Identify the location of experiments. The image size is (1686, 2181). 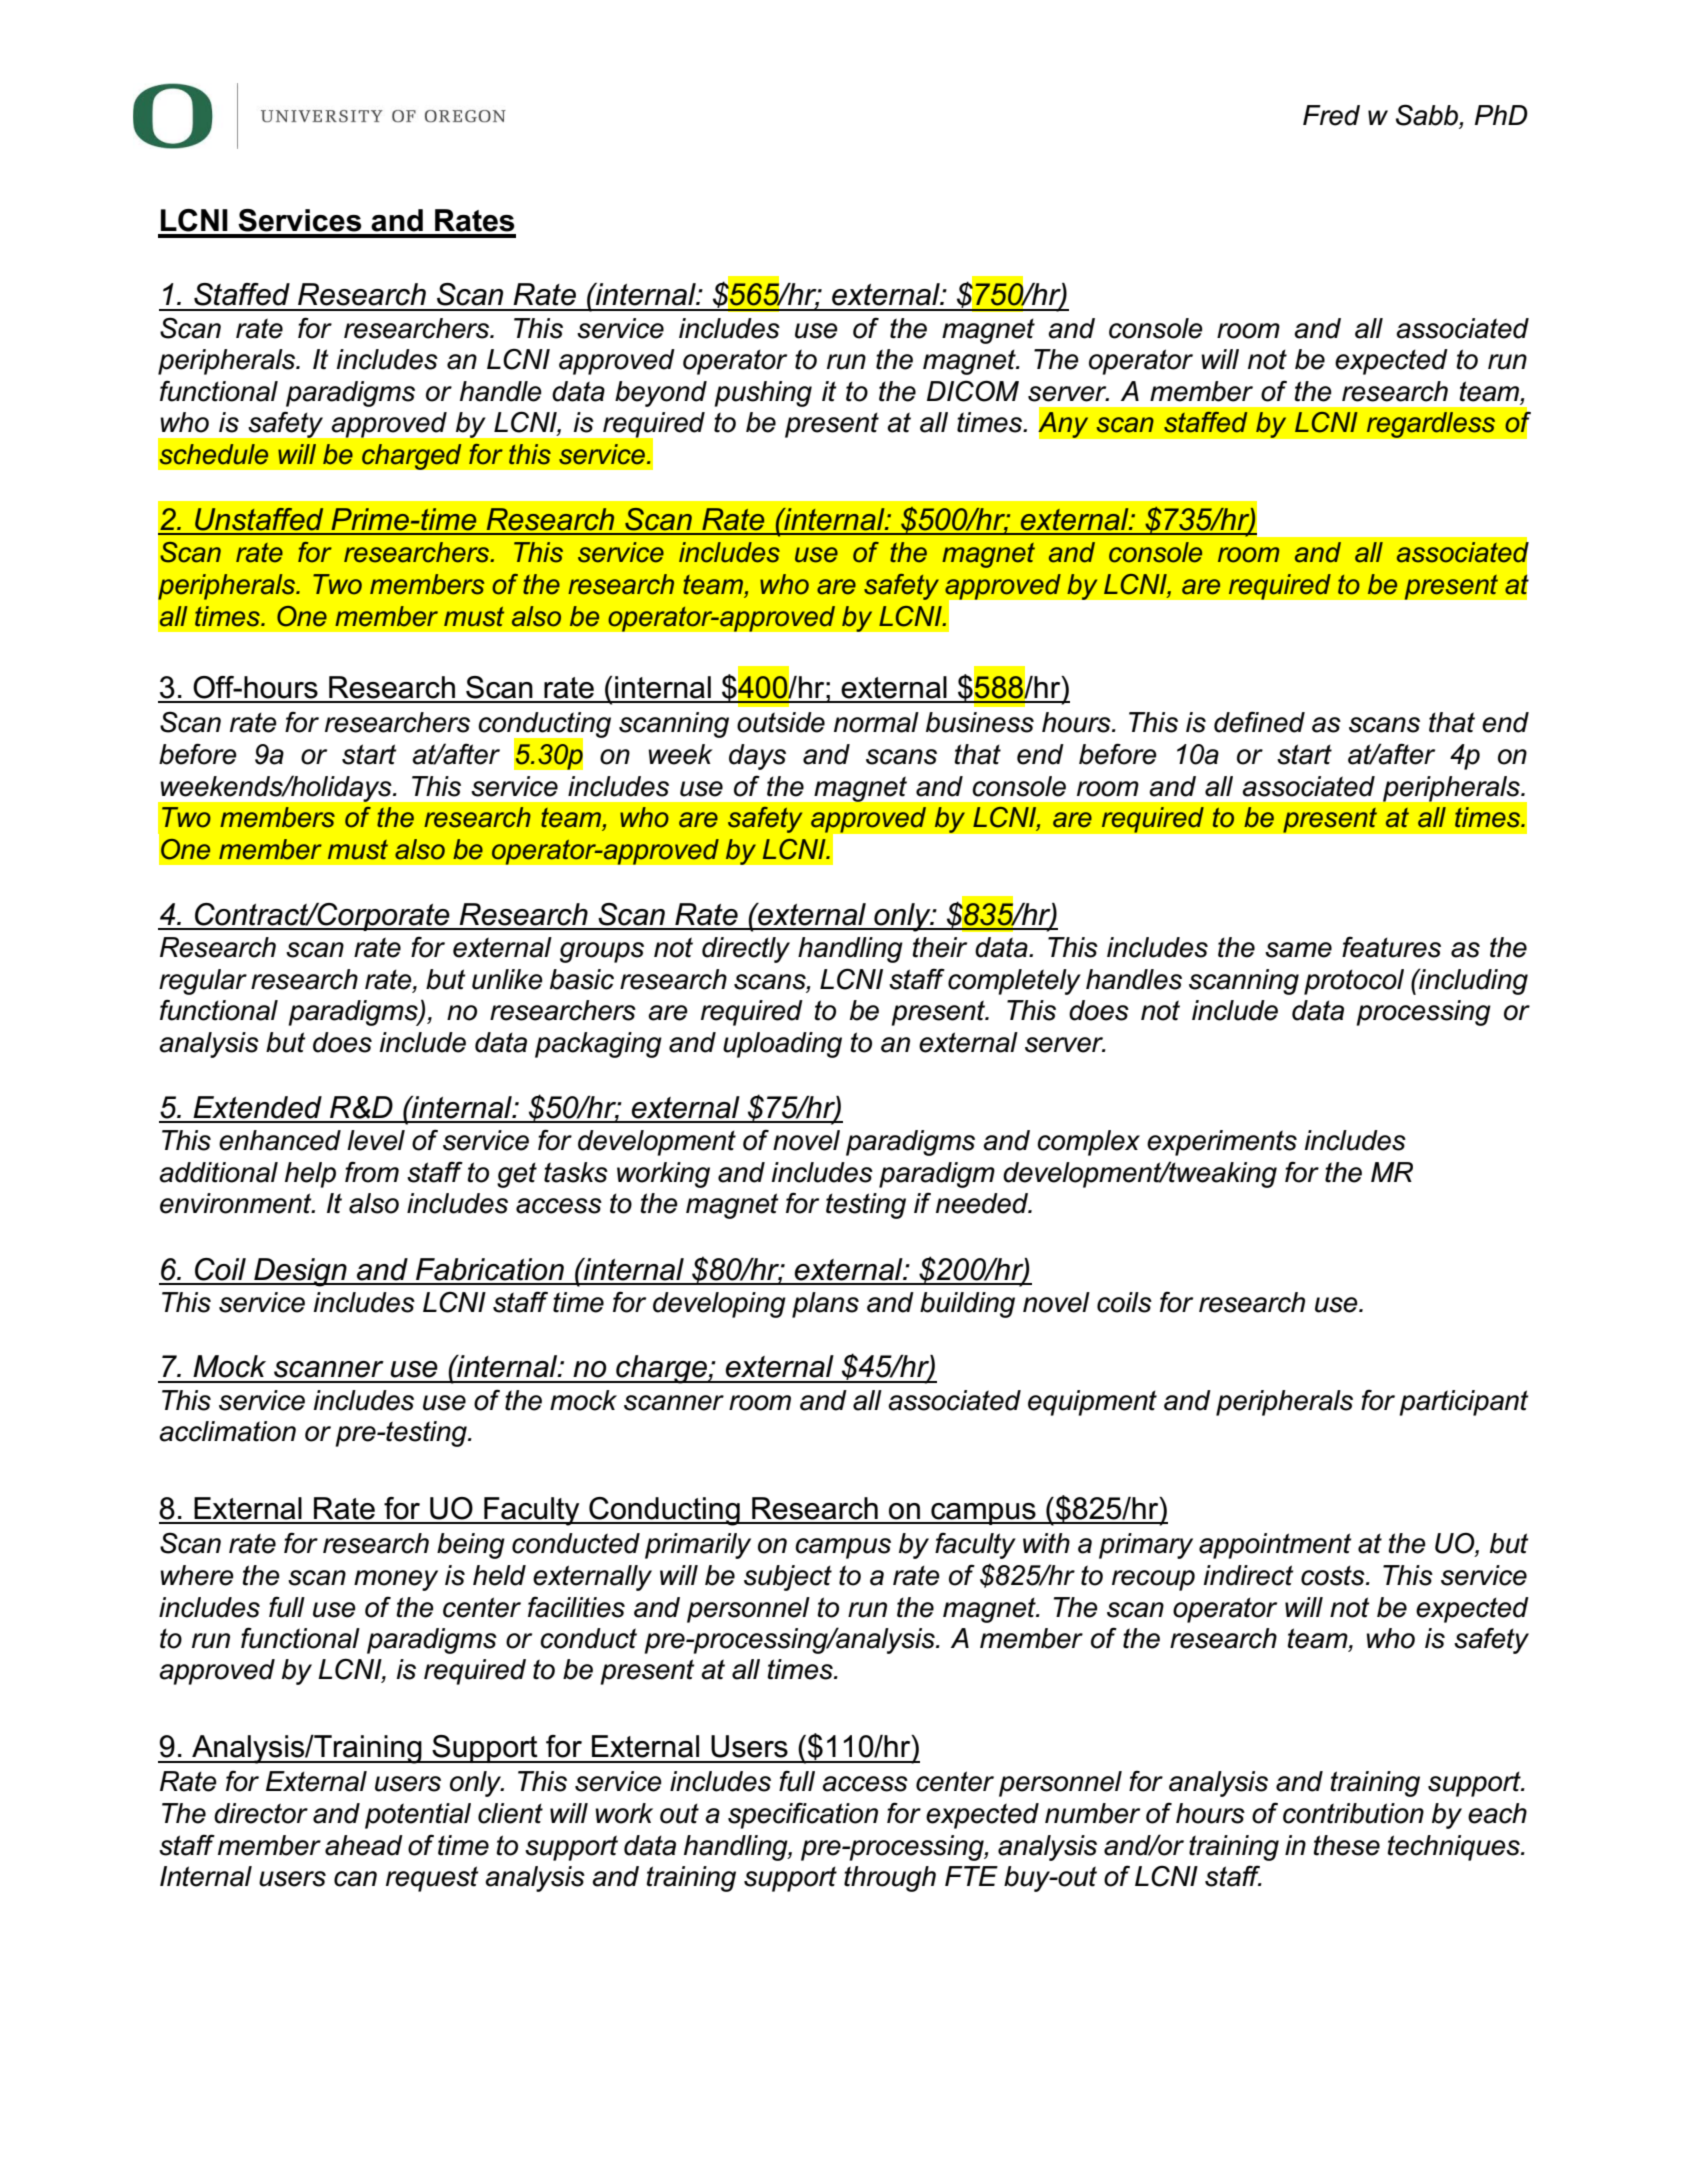
(1222, 1143).
